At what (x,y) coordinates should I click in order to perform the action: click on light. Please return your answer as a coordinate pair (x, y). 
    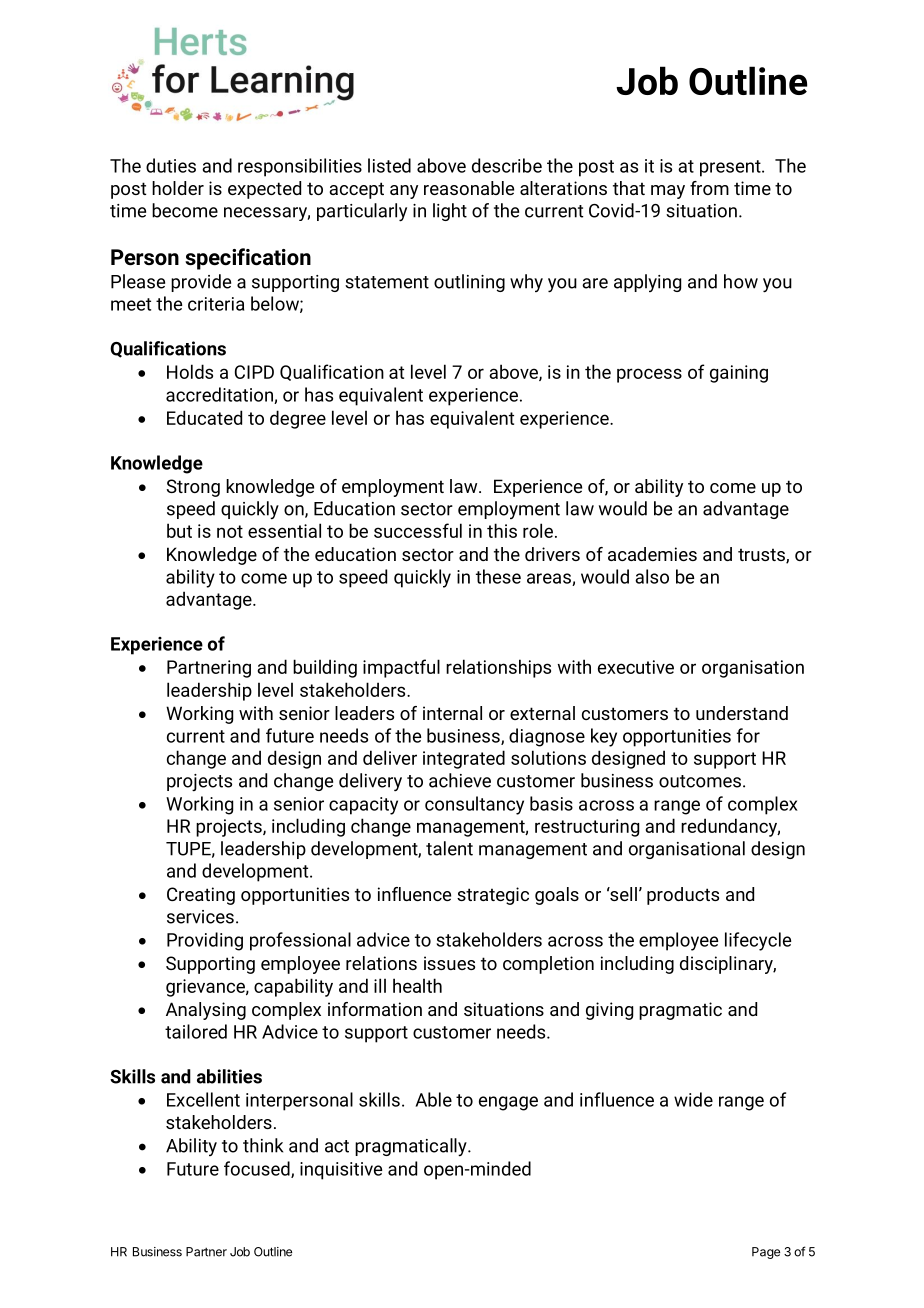
    Looking at the image, I should click on (450, 212).
